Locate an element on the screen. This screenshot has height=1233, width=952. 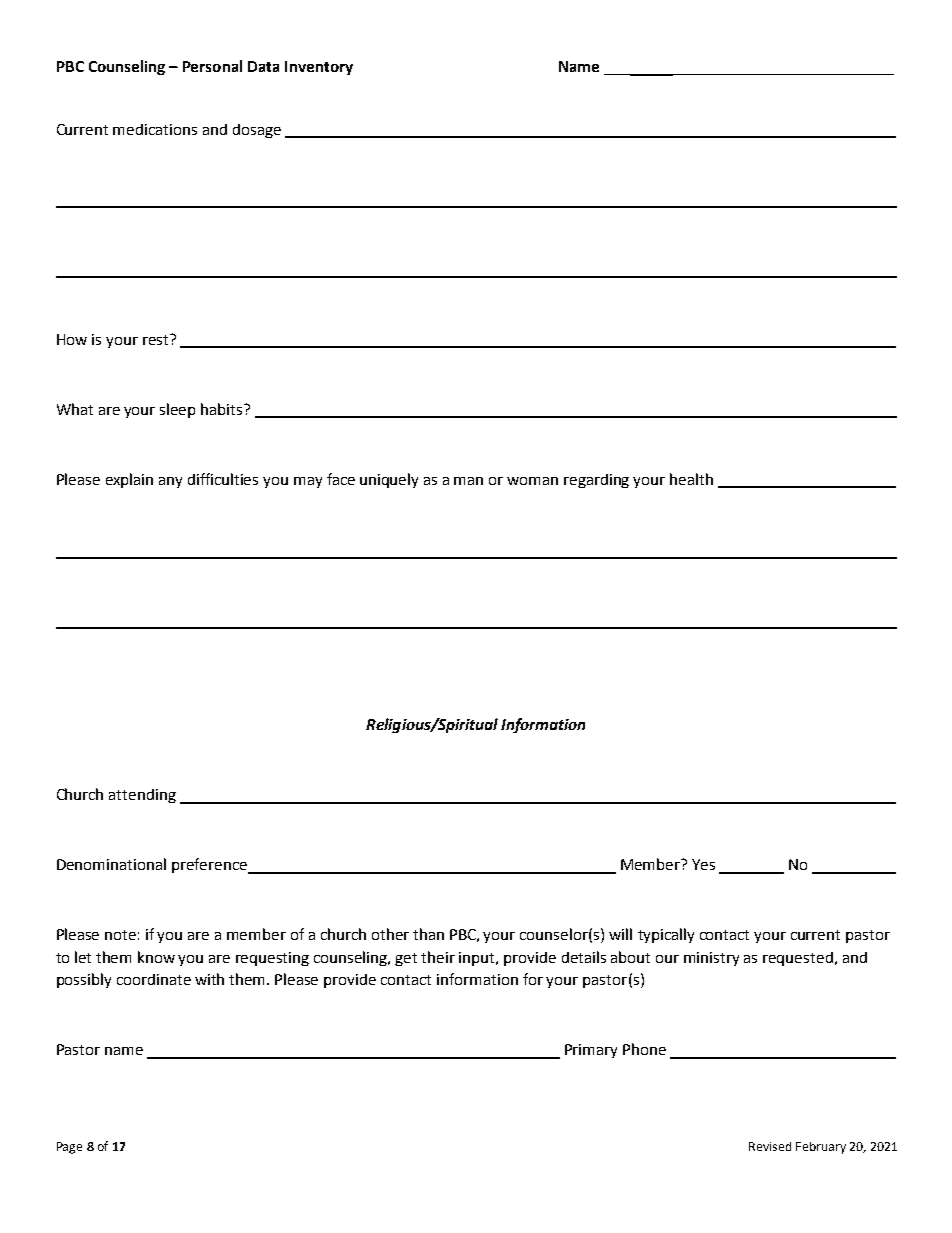
regarding is located at coordinates (596, 481).
